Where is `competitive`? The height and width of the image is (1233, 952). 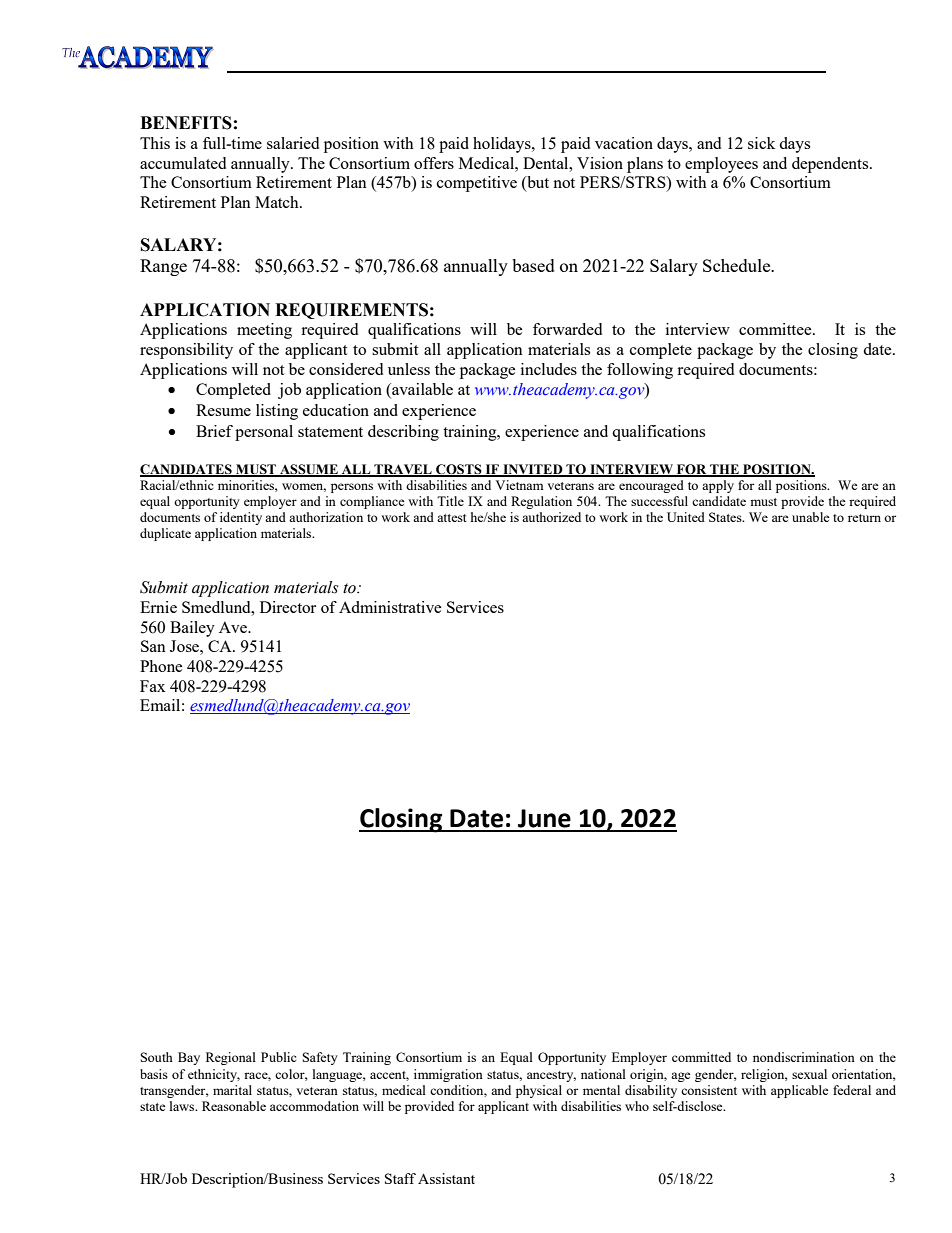
competitive is located at coordinates (477, 184).
